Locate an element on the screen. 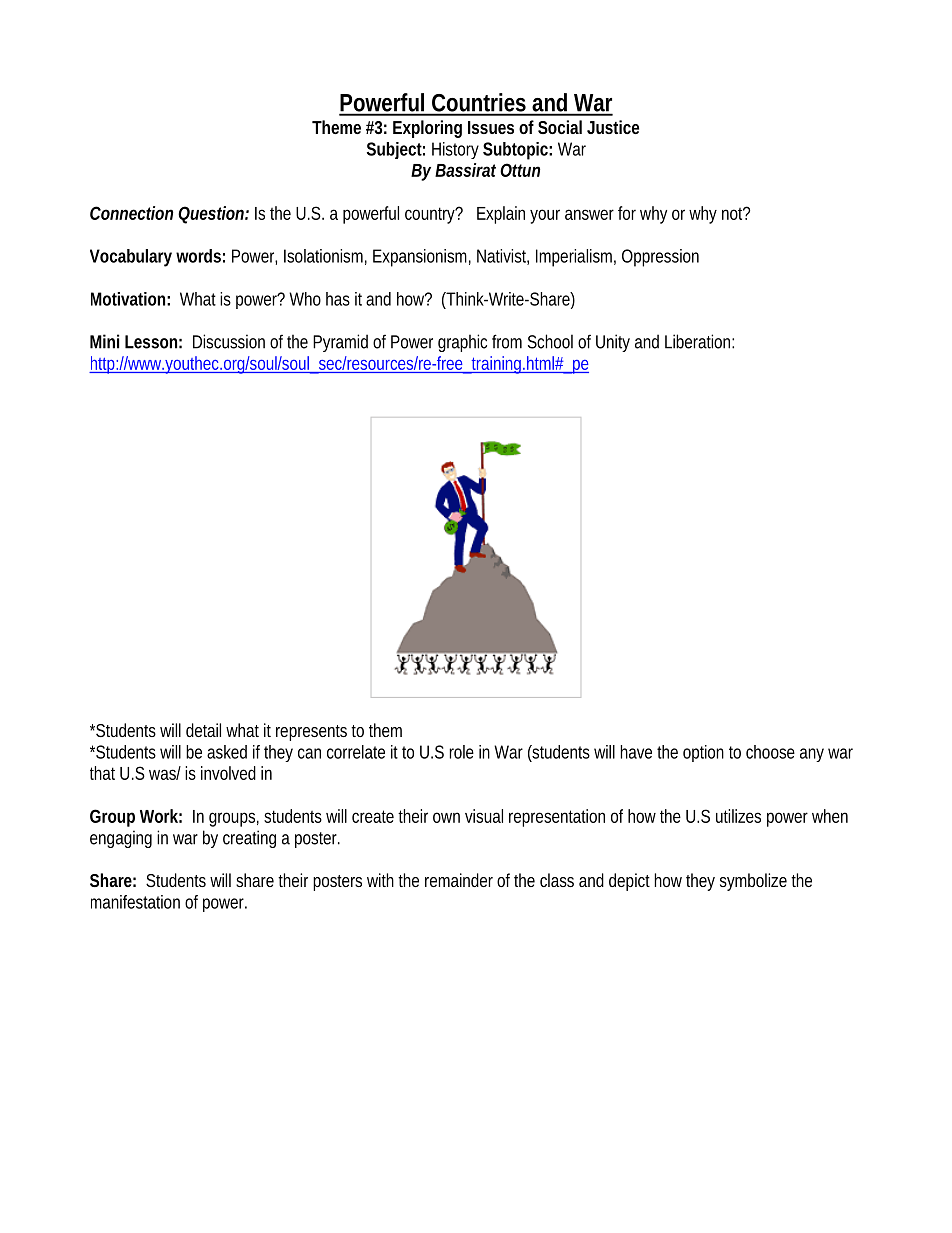  Connection is located at coordinates (131, 213).
